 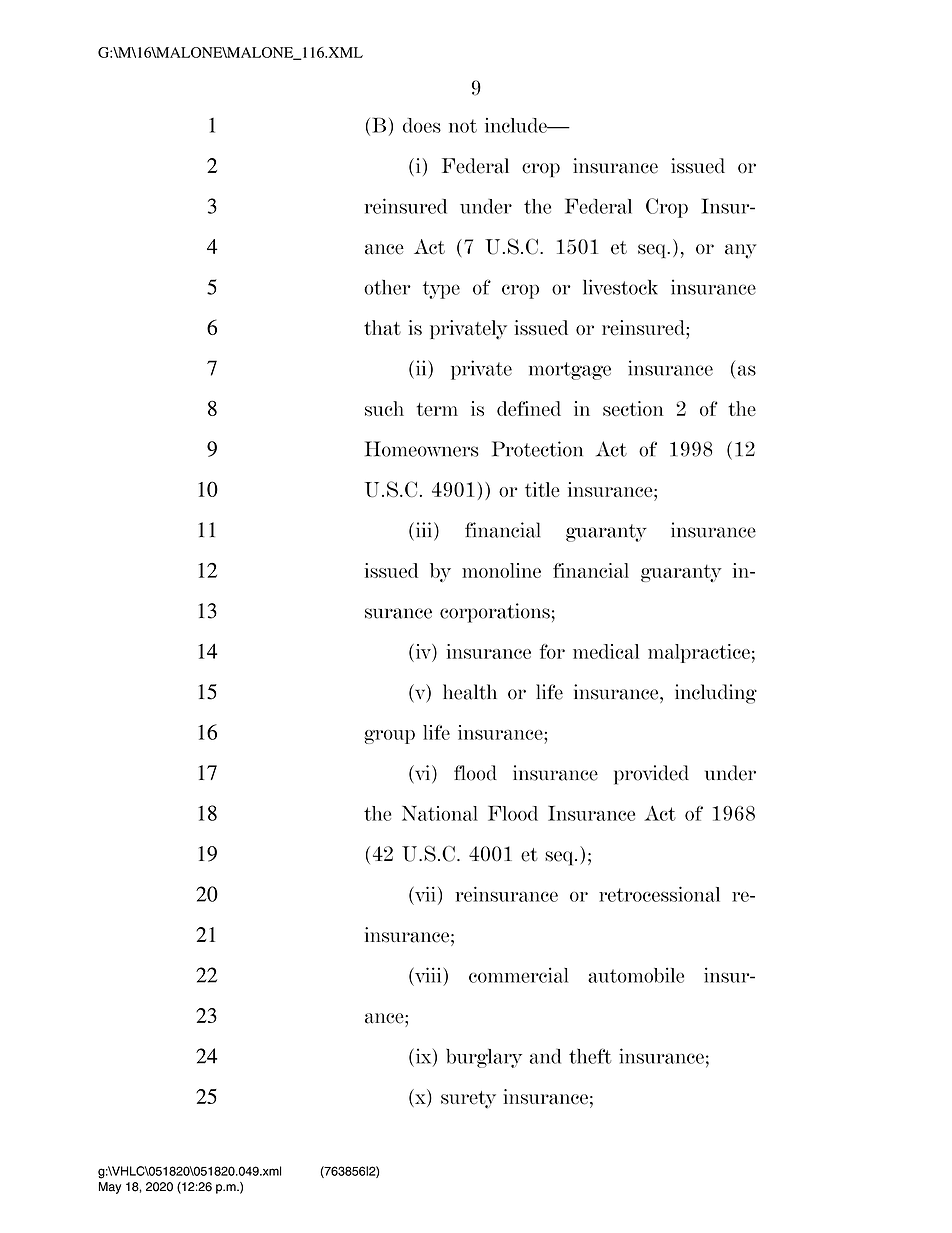 What do you see at coordinates (741, 251) in the screenshot?
I see `any` at bounding box center [741, 251].
